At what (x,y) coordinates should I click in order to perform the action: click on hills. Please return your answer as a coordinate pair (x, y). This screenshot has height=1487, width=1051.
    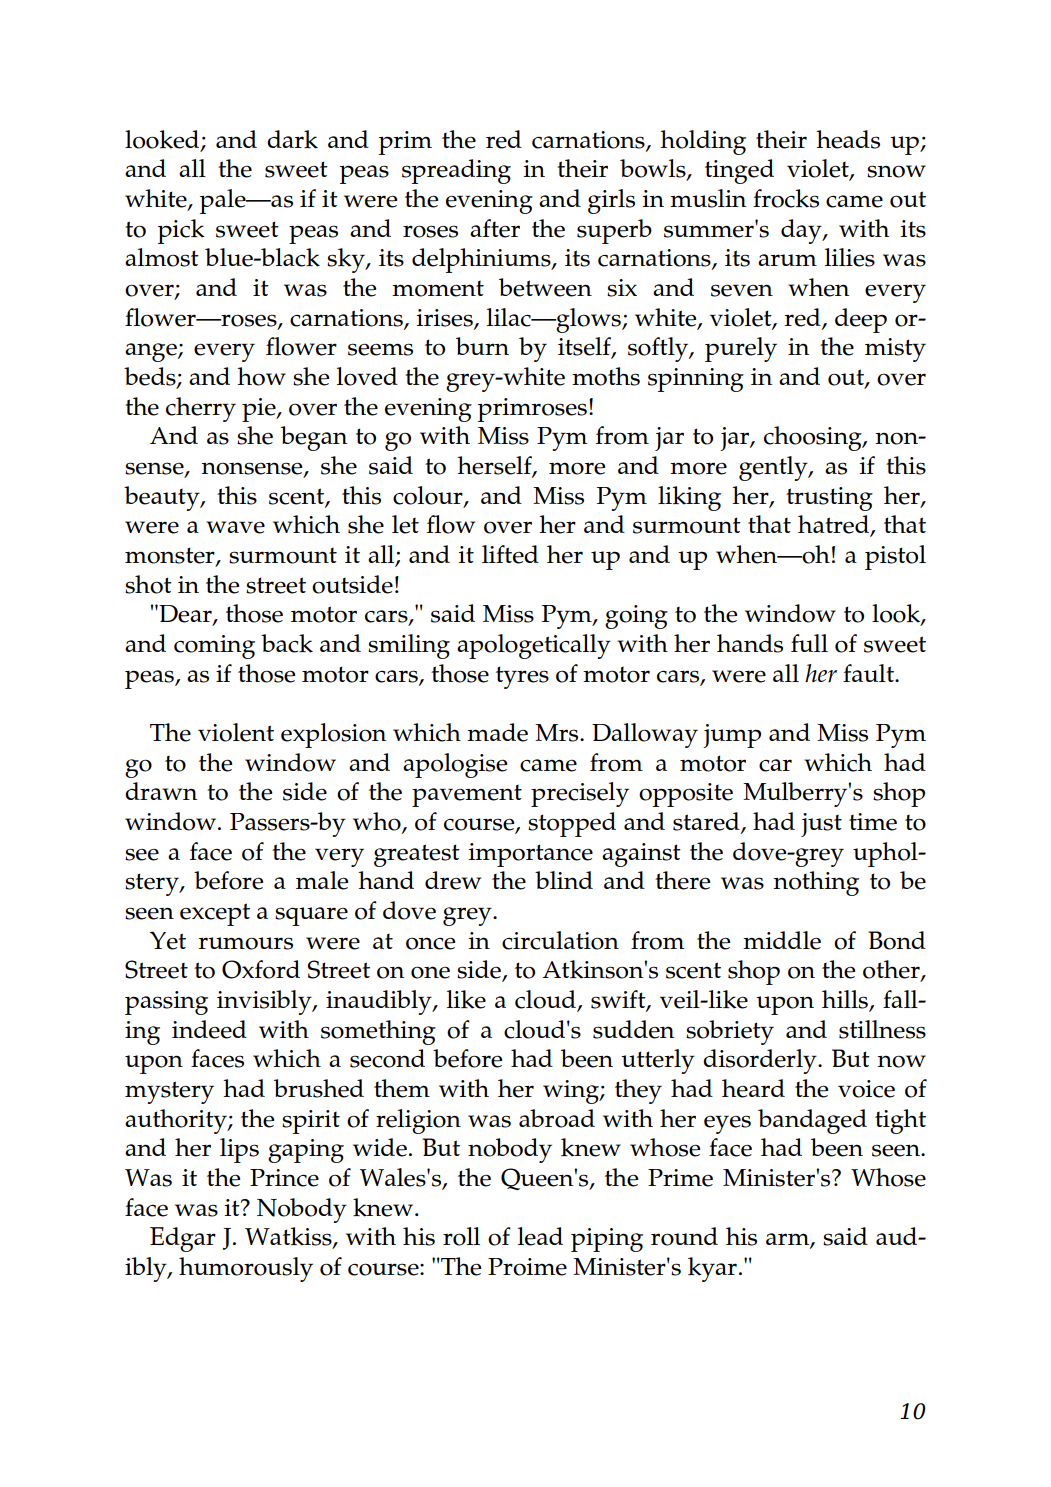
    Looking at the image, I should click on (846, 1000).
